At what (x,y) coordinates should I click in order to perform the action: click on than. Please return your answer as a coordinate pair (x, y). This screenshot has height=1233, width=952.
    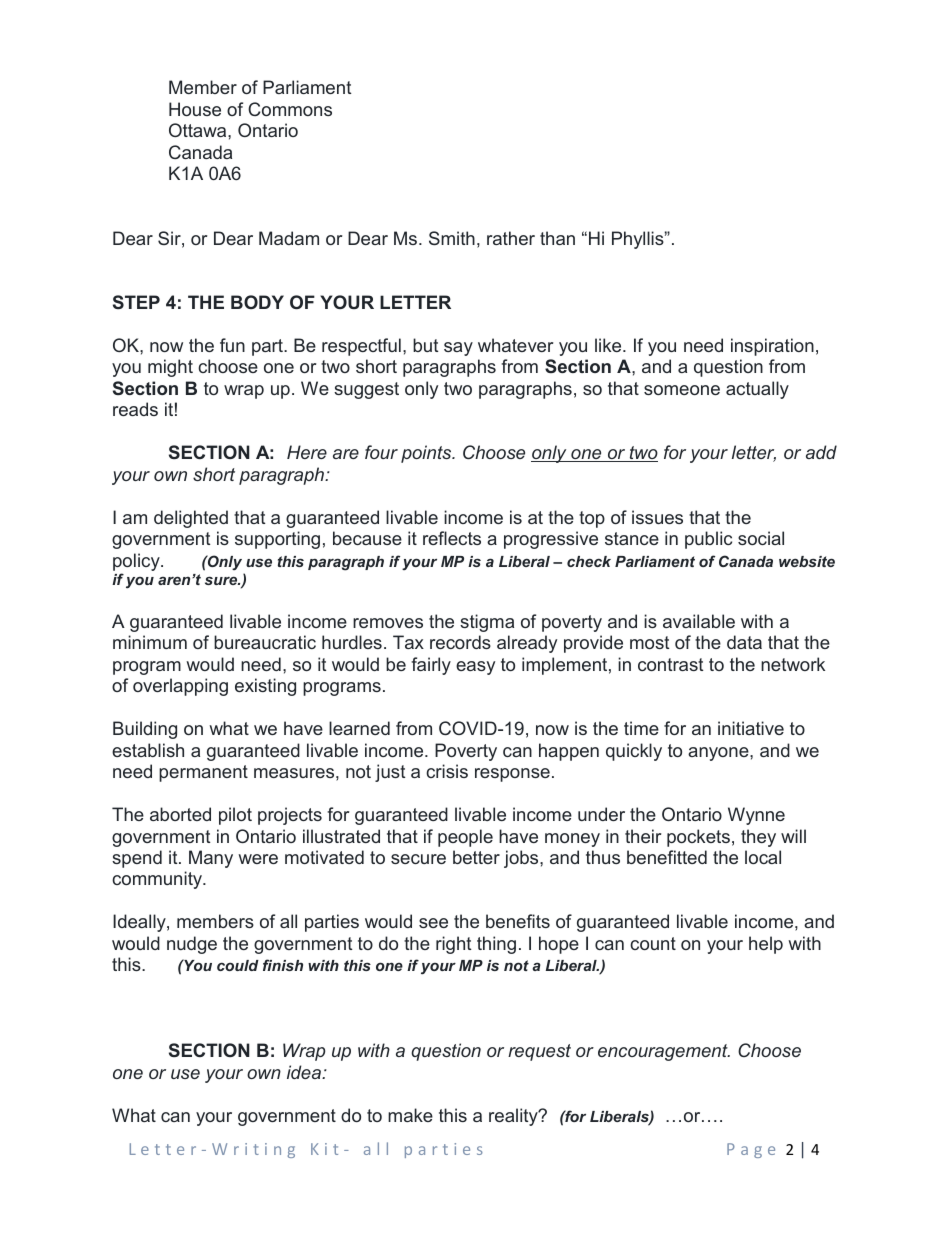
    Looking at the image, I should click on (557, 238).
